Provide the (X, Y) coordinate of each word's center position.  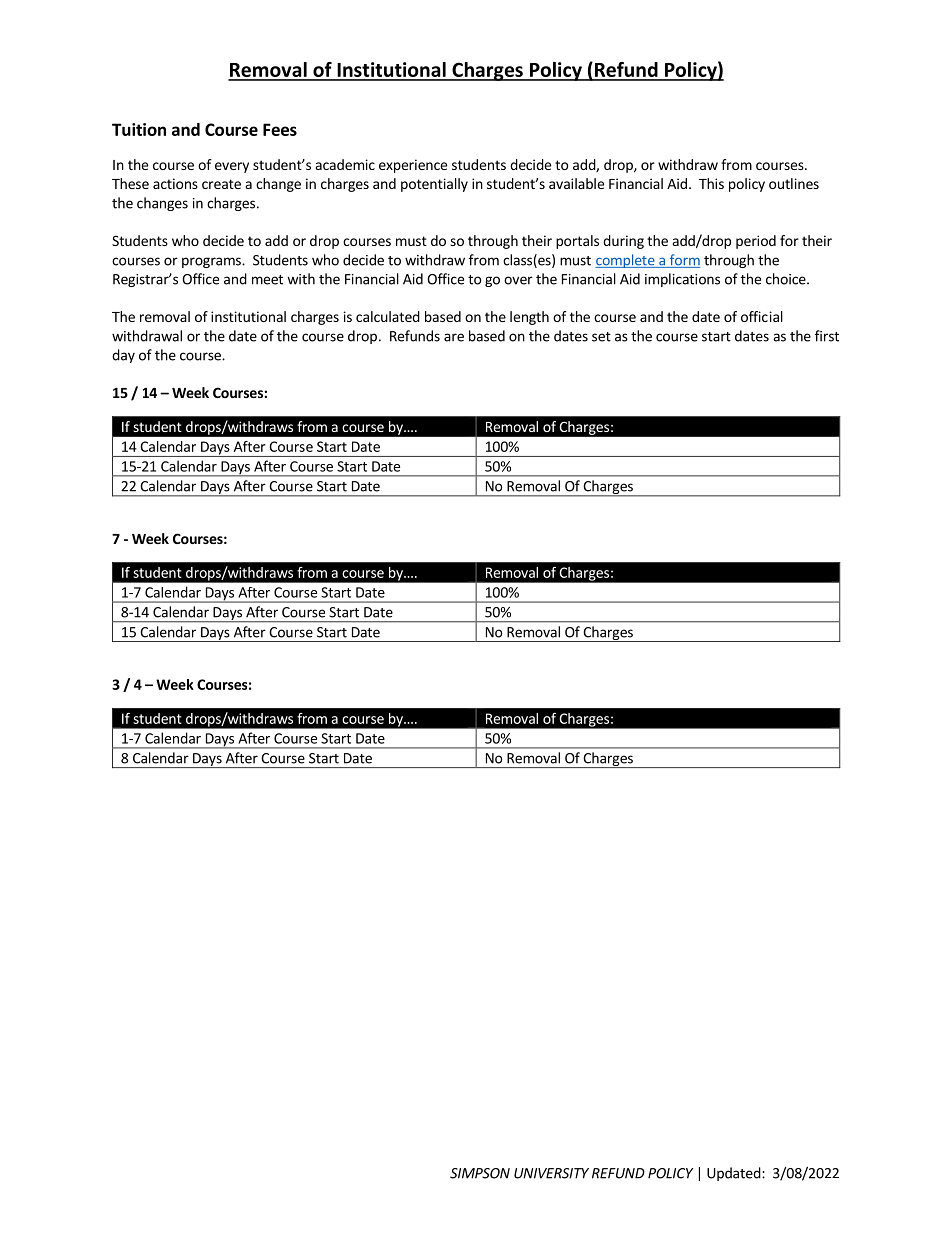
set (601, 337)
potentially (434, 185)
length (529, 318)
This (711, 183)
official (762, 316)
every (232, 167)
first (827, 336)
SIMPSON (480, 1173)
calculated (388, 316)
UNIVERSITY (551, 1173)
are (454, 337)
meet (267, 280)
